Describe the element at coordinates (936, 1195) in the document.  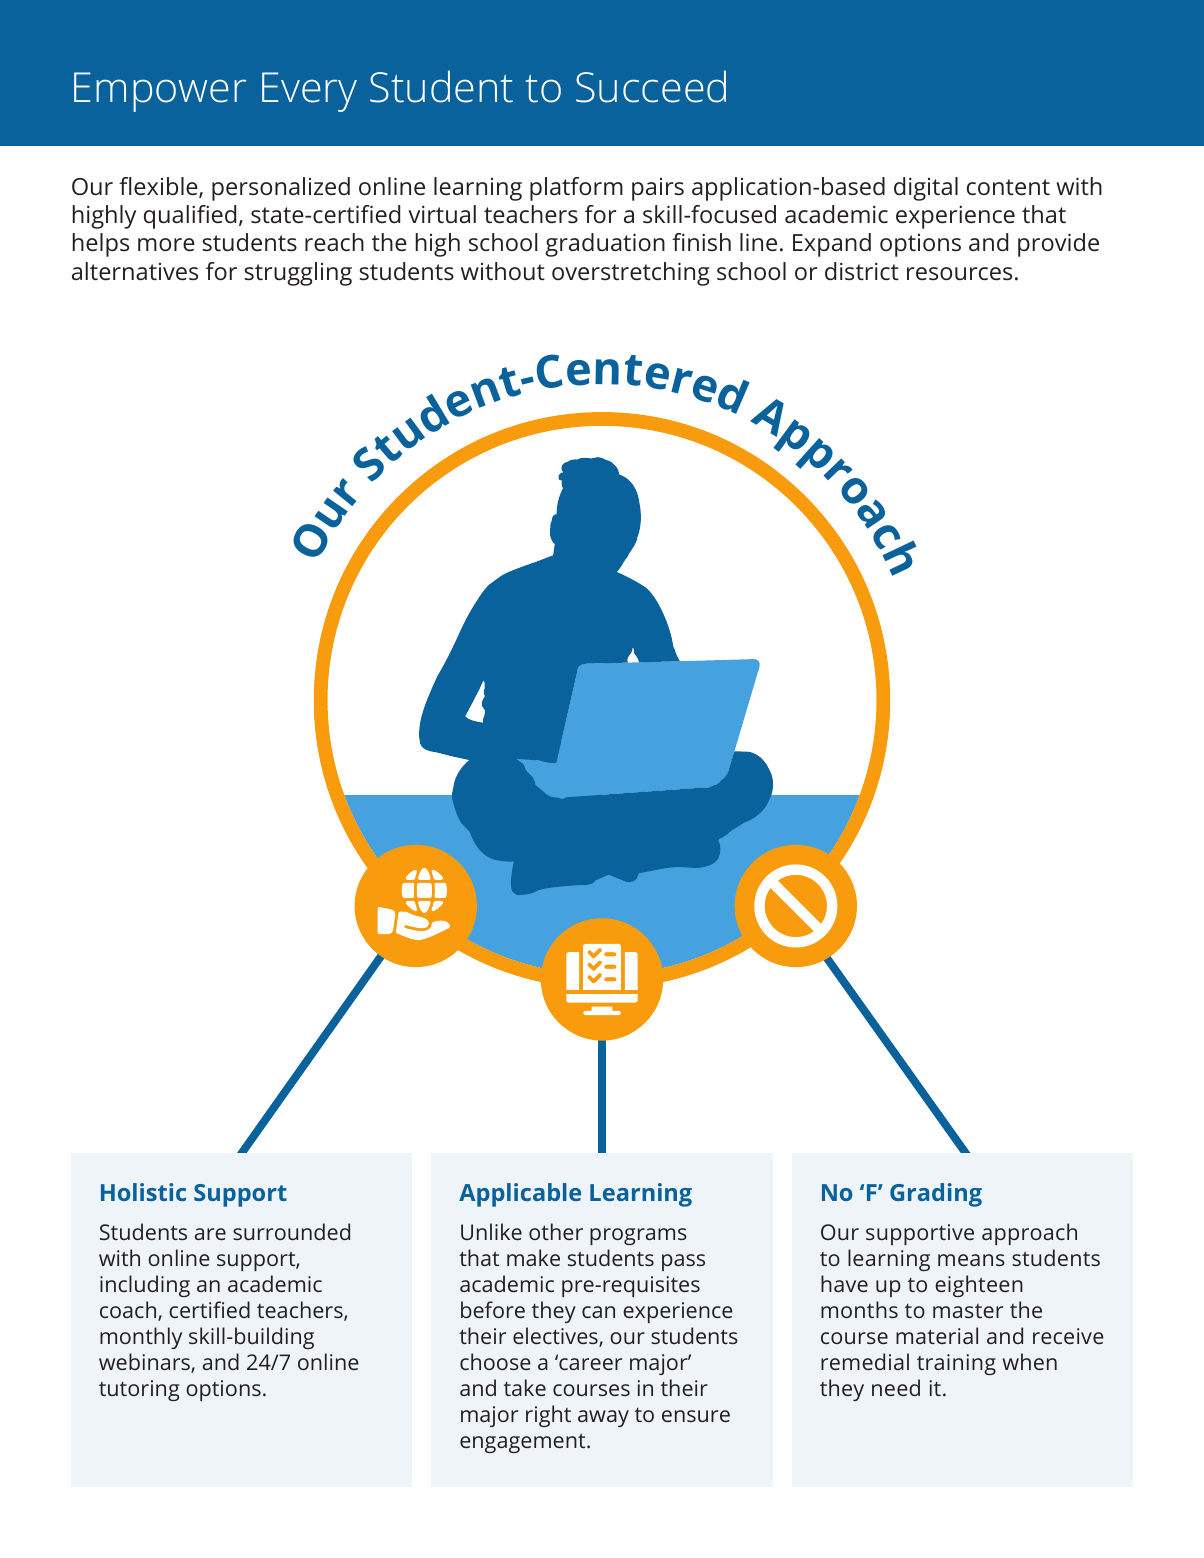
I see `Grading` at that location.
